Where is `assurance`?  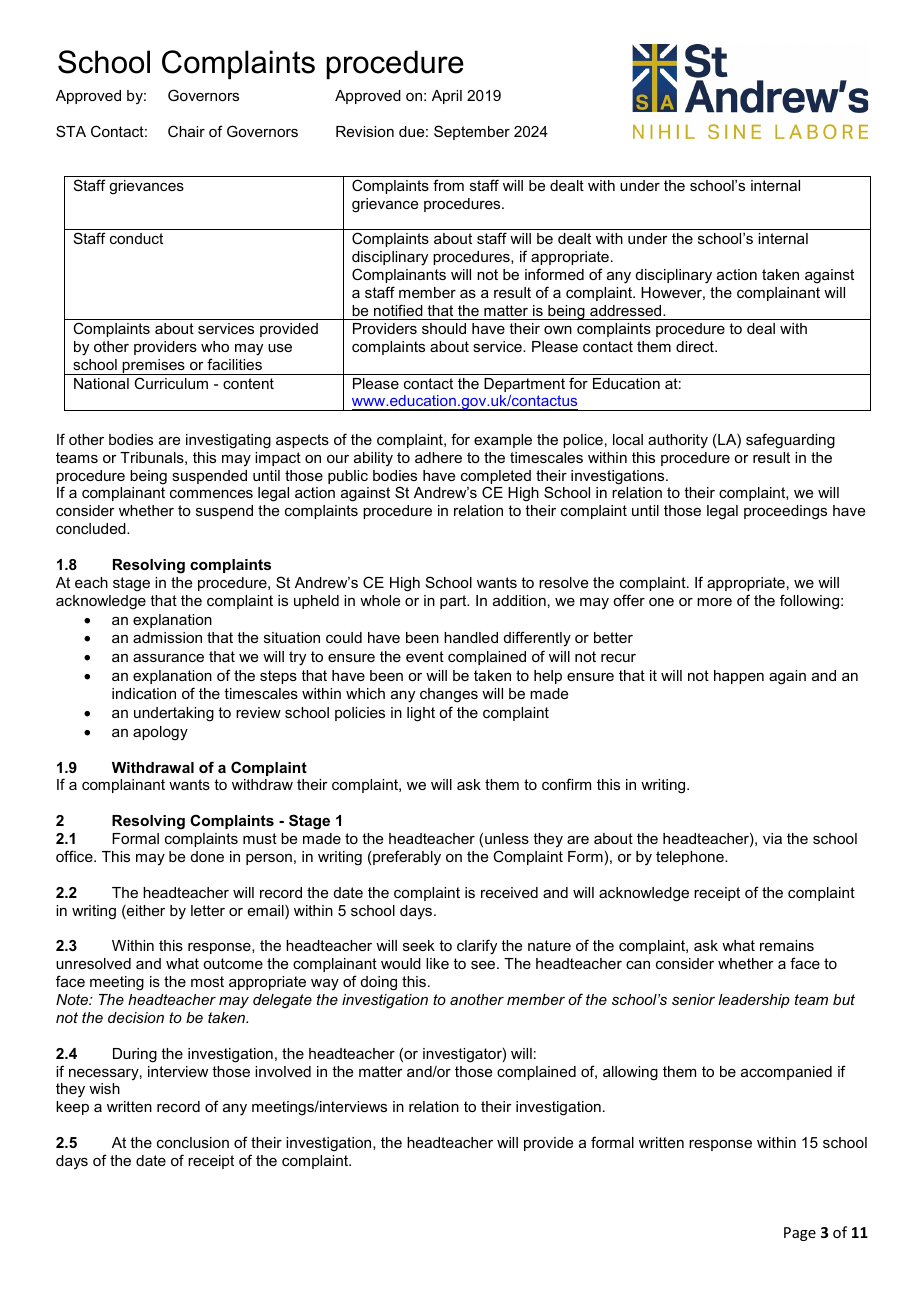 assurance is located at coordinates (168, 658).
